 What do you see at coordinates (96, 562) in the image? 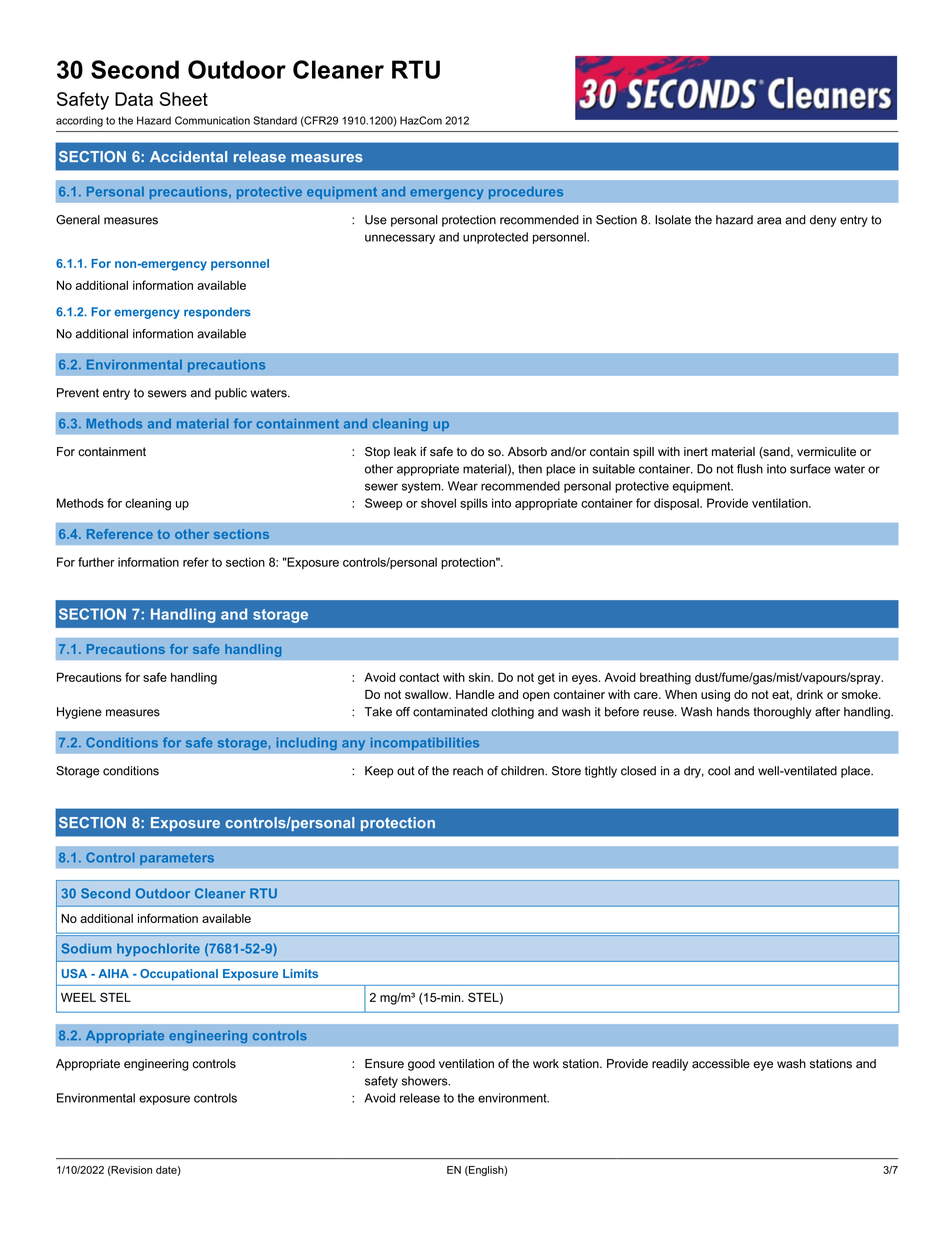
I see `further` at bounding box center [96, 562].
